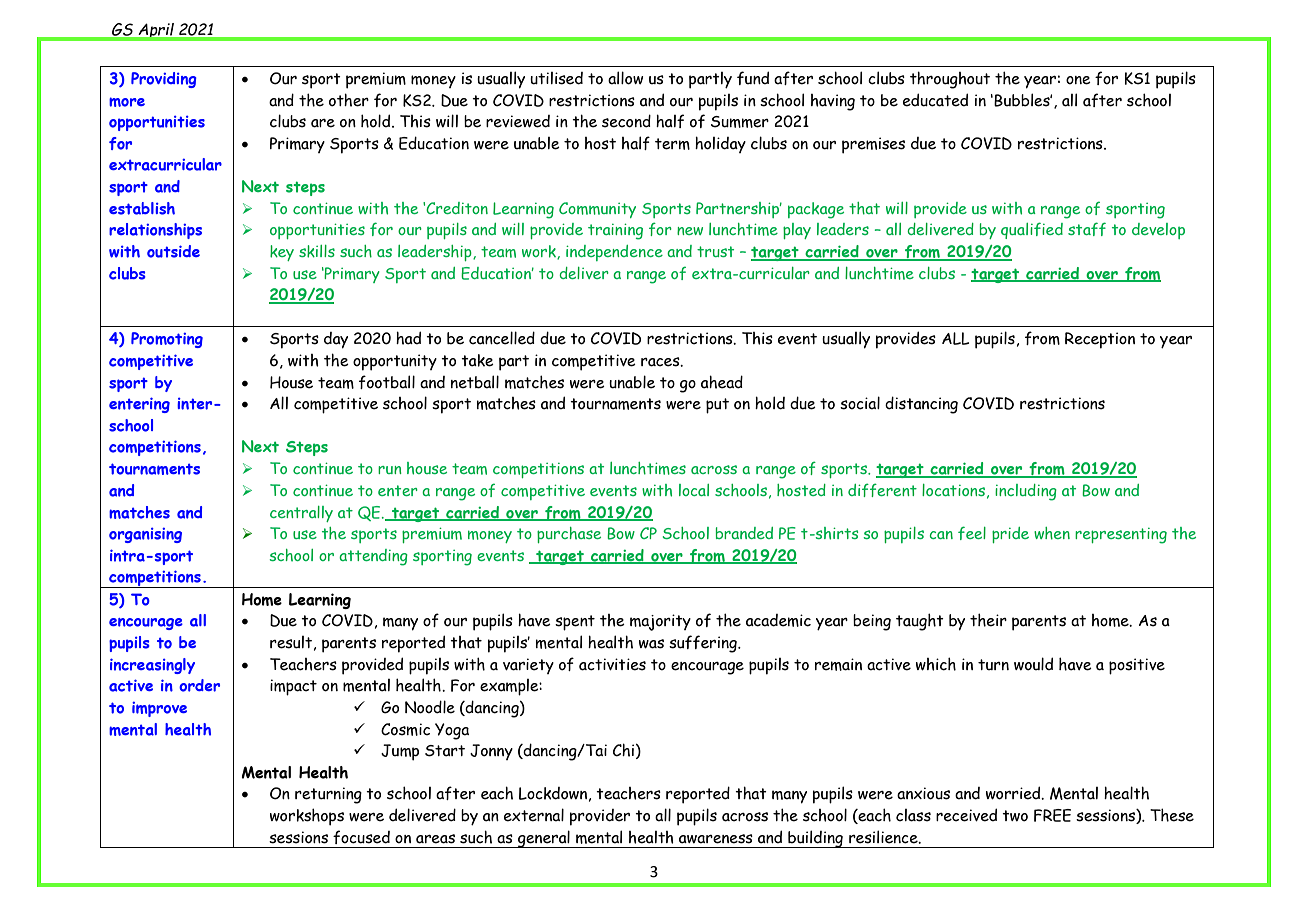 This screenshot has height=924, width=1308. I want to click on other, so click(349, 100).
